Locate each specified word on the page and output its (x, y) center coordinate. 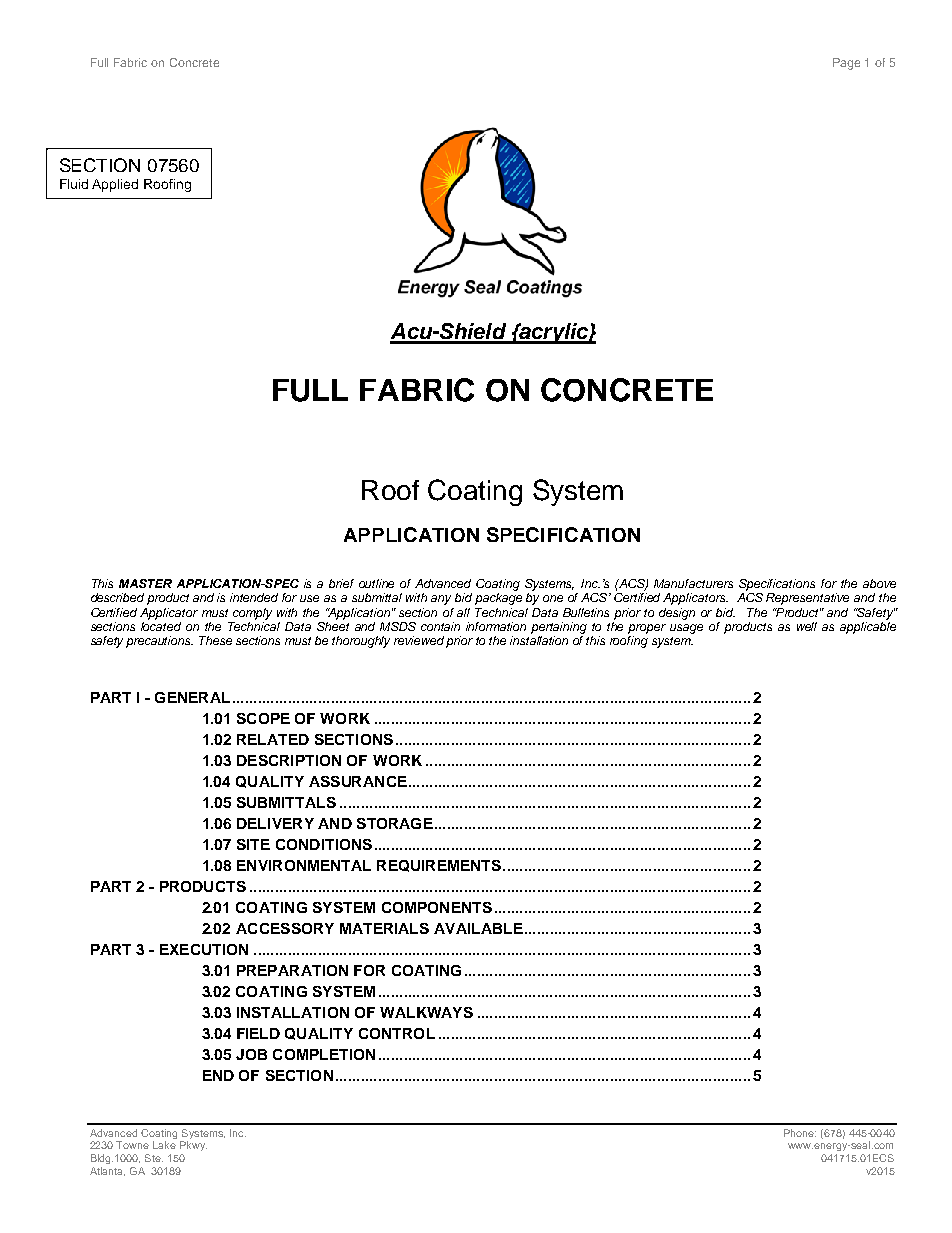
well (807, 626)
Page (846, 64)
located (161, 625)
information (496, 626)
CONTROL (397, 1033)
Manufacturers (693, 583)
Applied (115, 185)
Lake (164, 1145)
